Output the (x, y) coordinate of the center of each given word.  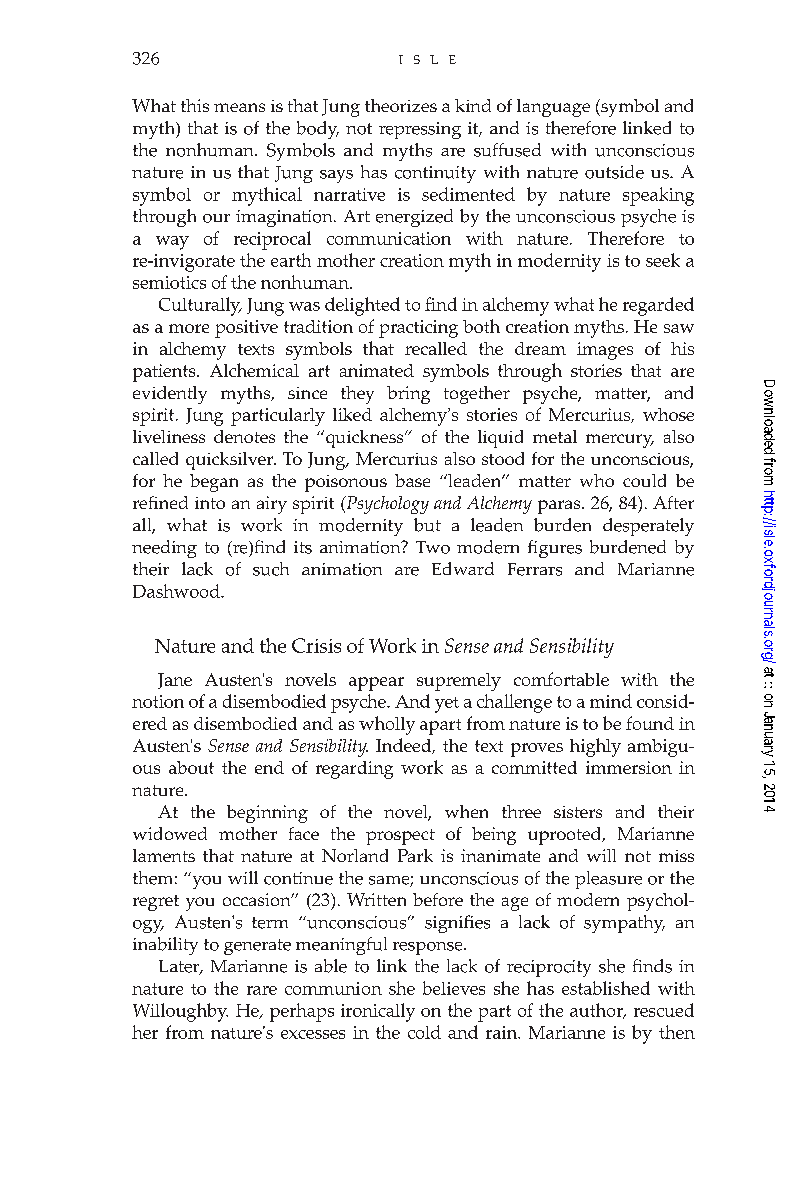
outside (614, 172)
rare (262, 990)
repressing (420, 130)
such (271, 569)
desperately (648, 527)
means (239, 107)
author (597, 1011)
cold (424, 1032)
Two (433, 547)
